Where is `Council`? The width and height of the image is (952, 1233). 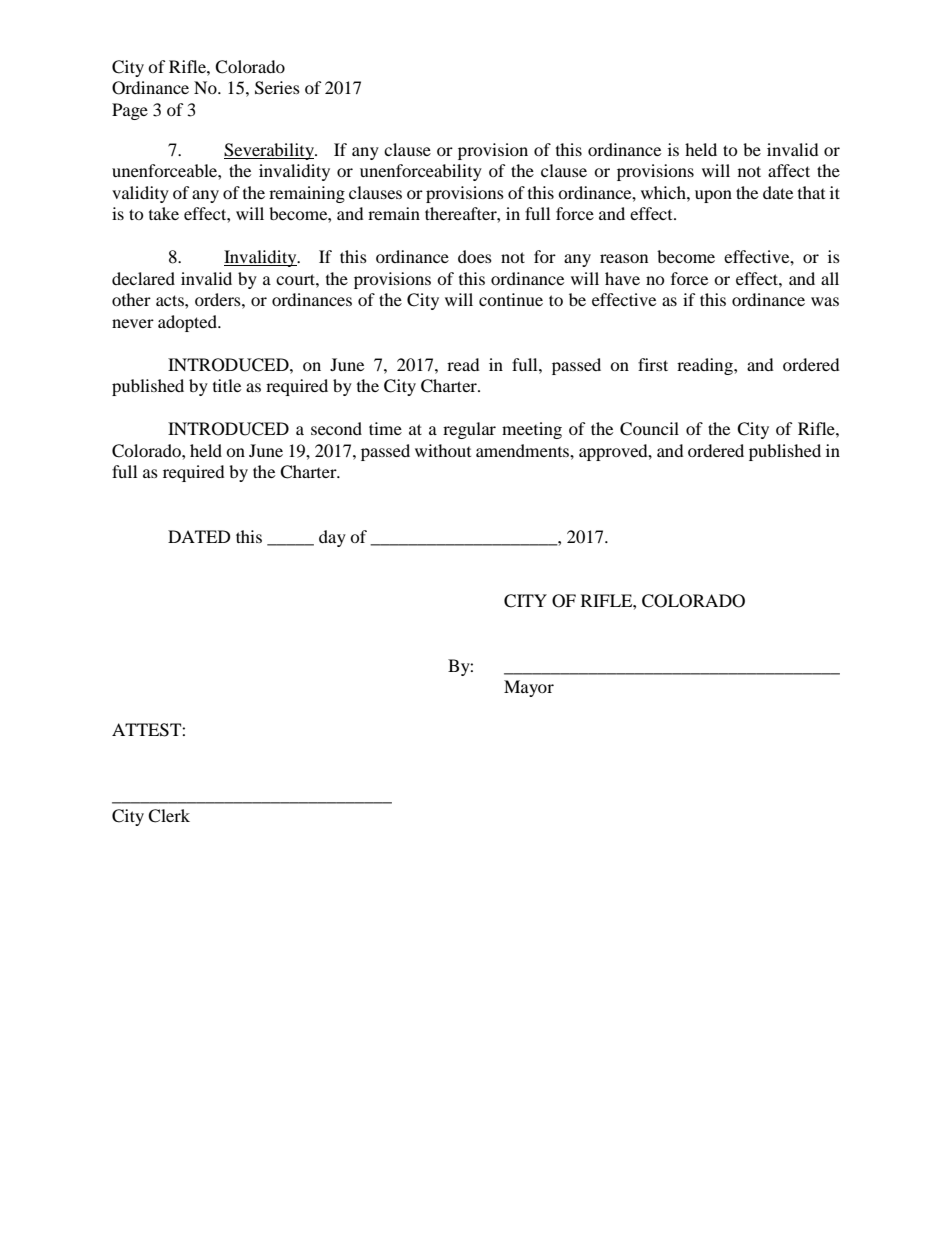 Council is located at coordinates (649, 429).
